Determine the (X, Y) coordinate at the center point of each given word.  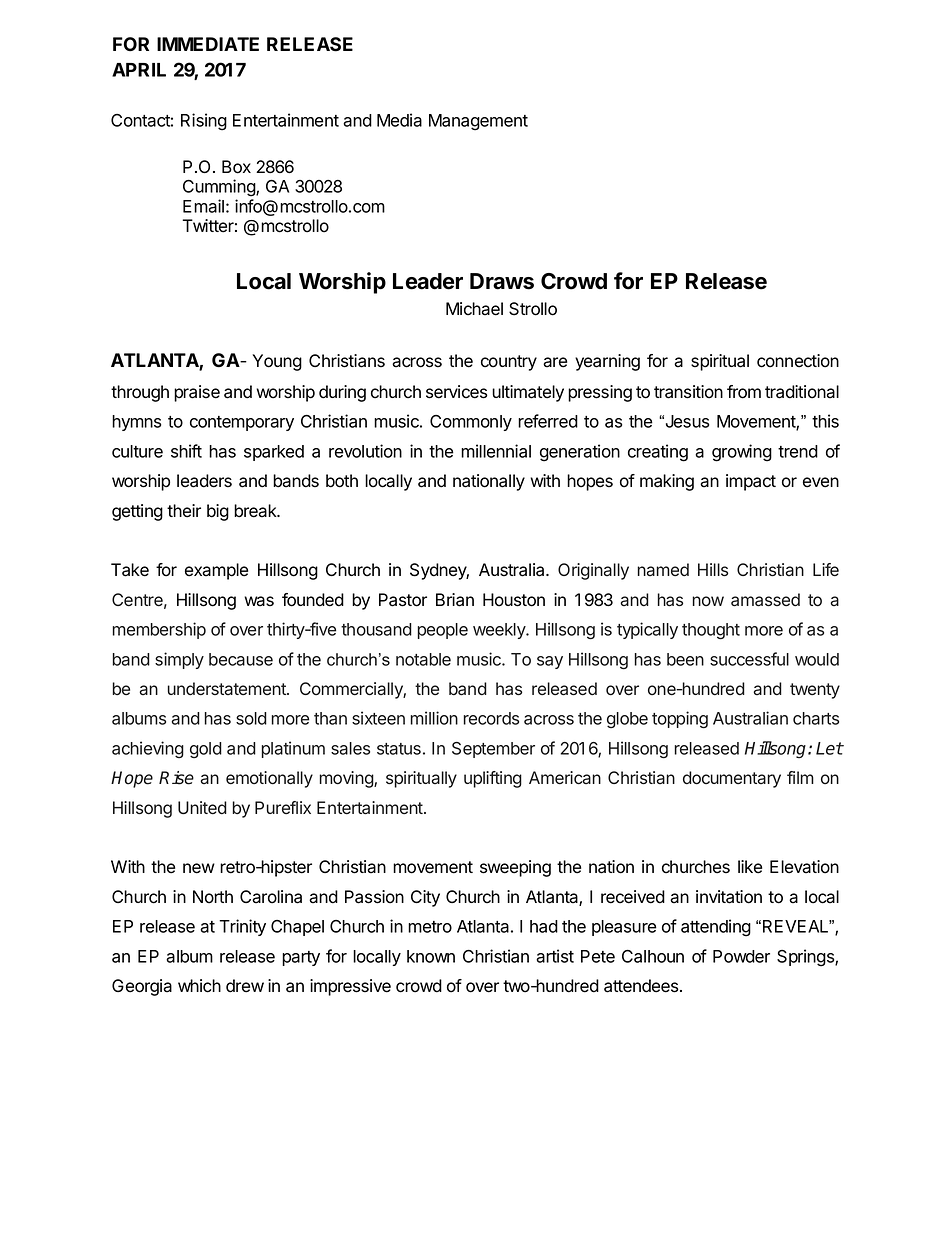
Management (478, 122)
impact (751, 482)
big (218, 512)
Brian (455, 600)
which (199, 986)
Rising (204, 122)
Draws (502, 281)
